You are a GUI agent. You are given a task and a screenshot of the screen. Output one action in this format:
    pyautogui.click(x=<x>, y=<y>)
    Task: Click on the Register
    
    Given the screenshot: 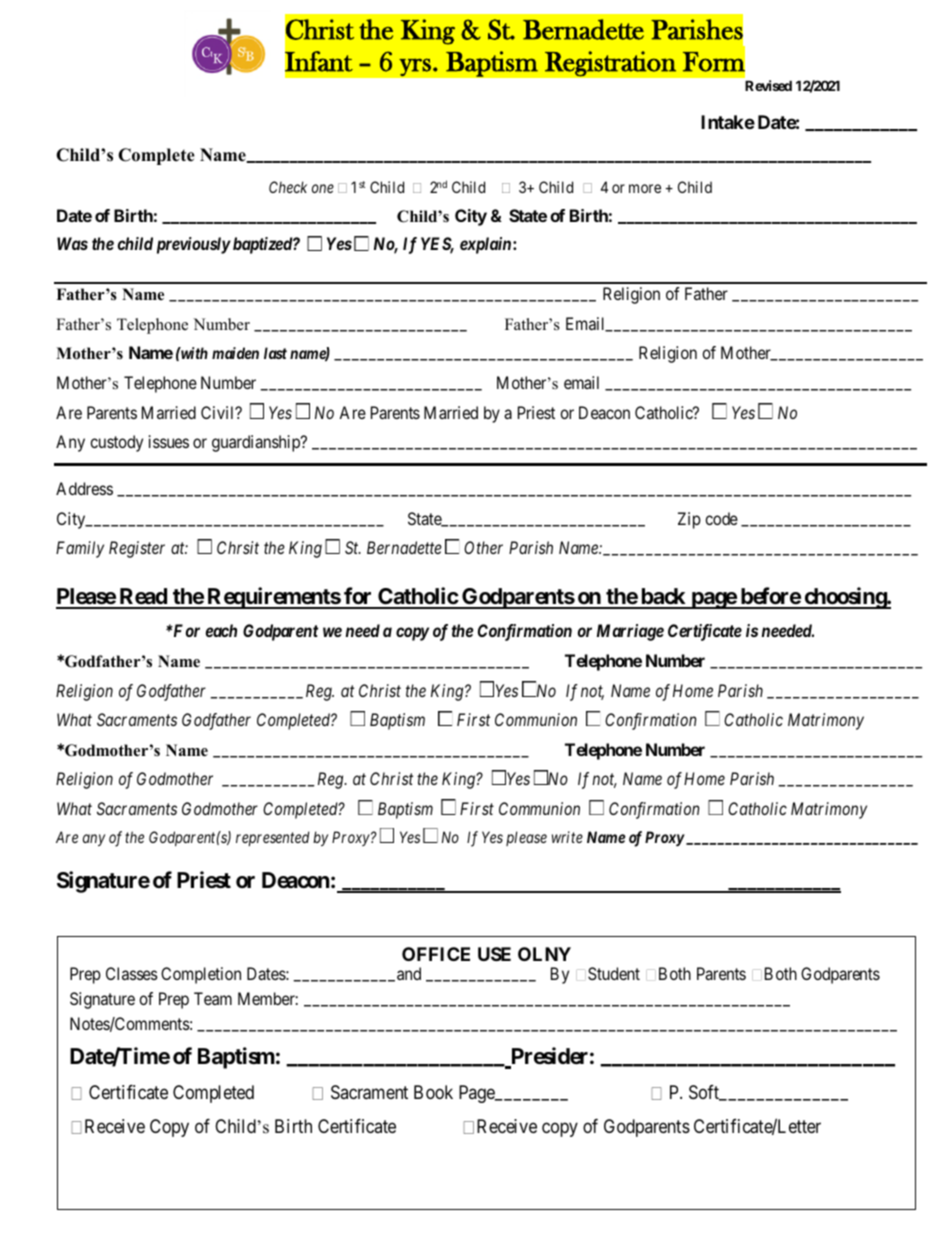 What is the action you would take?
    pyautogui.click(x=137, y=549)
